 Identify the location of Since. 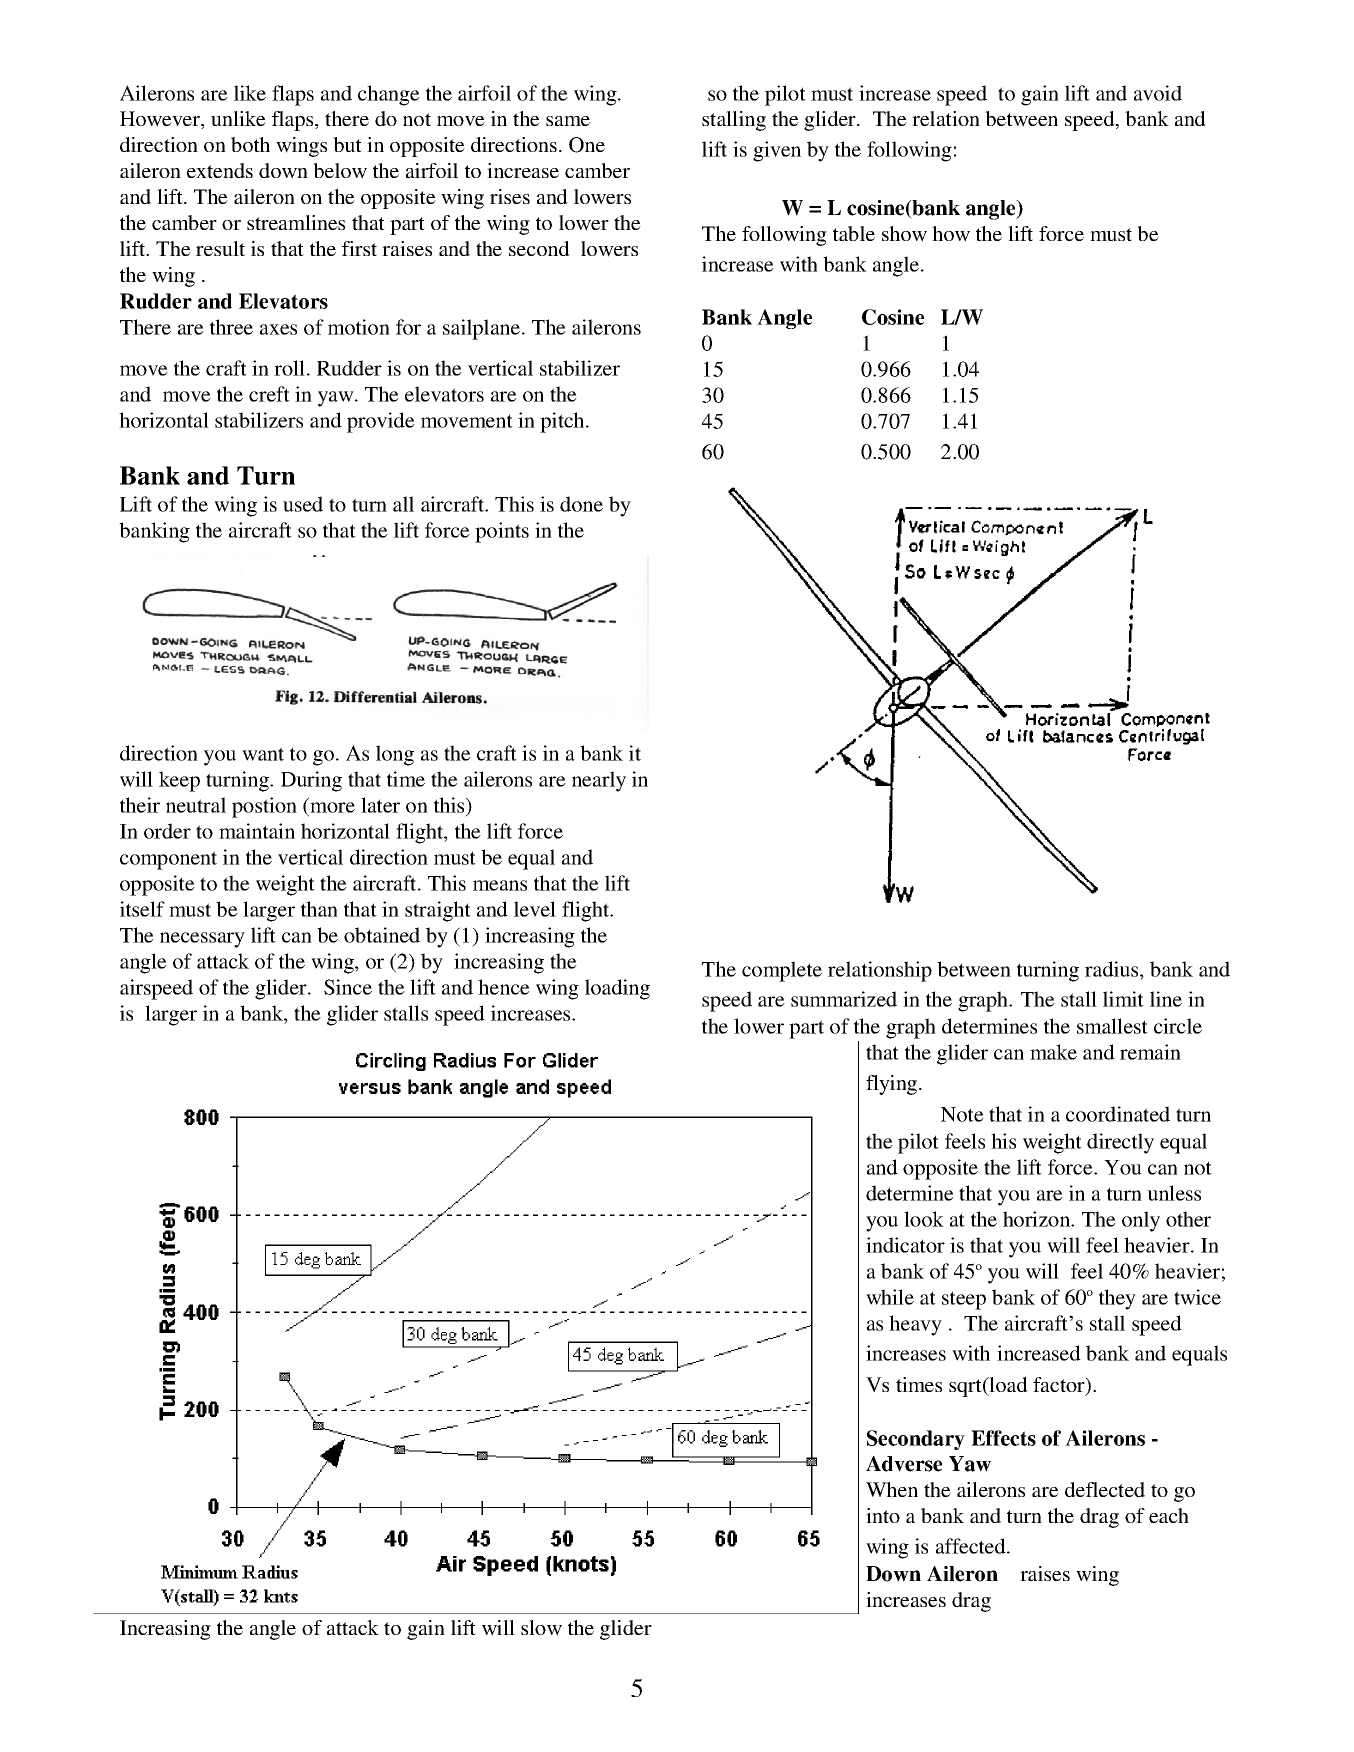
(348, 987).
